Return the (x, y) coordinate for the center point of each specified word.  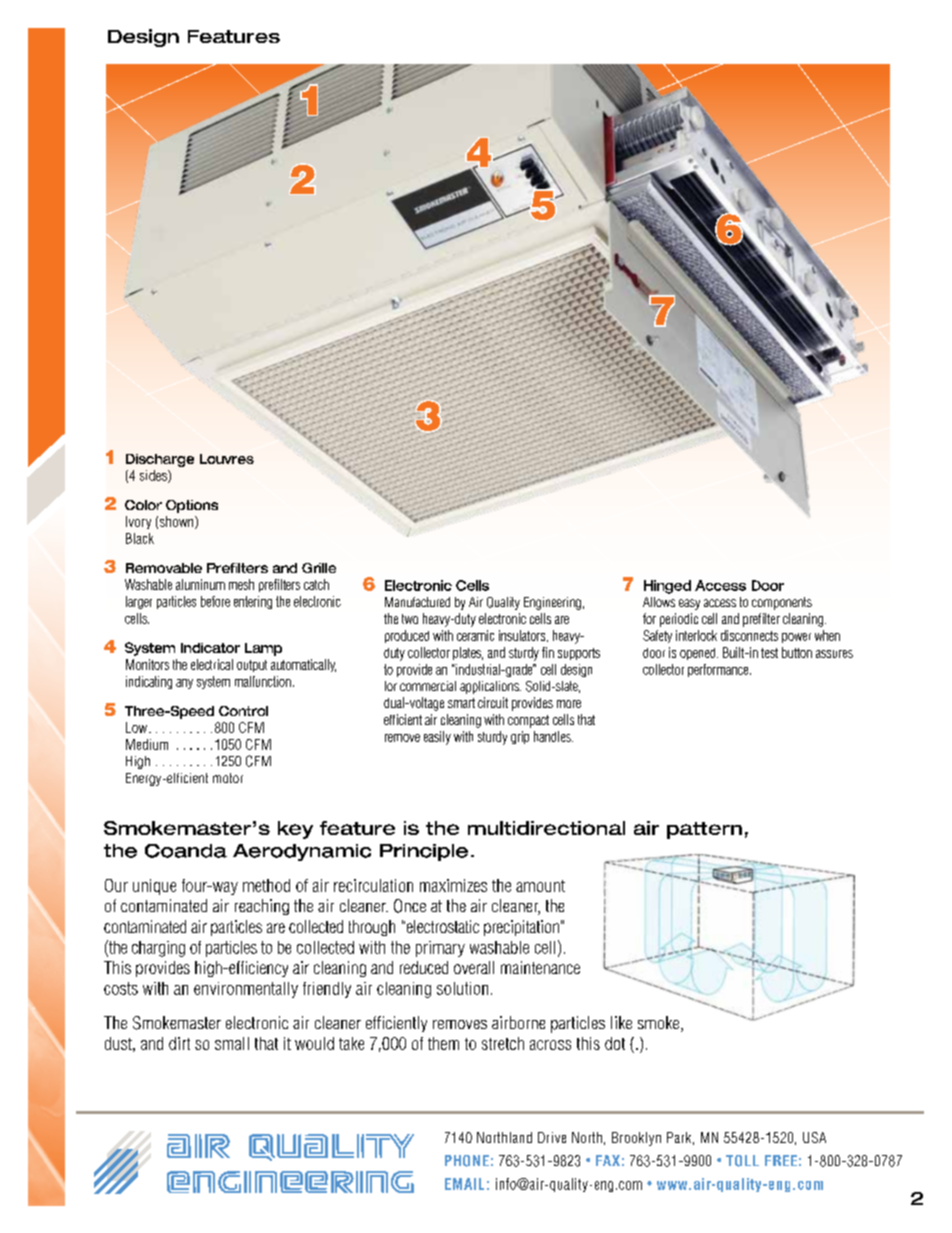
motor (228, 778)
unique (154, 887)
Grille (319, 568)
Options (192, 506)
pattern (704, 830)
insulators (523, 636)
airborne (518, 1022)
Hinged (667, 587)
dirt (179, 1043)
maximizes (453, 885)
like (621, 1022)
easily (437, 738)
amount (540, 886)
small (232, 1043)
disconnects (749, 635)
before (215, 601)
